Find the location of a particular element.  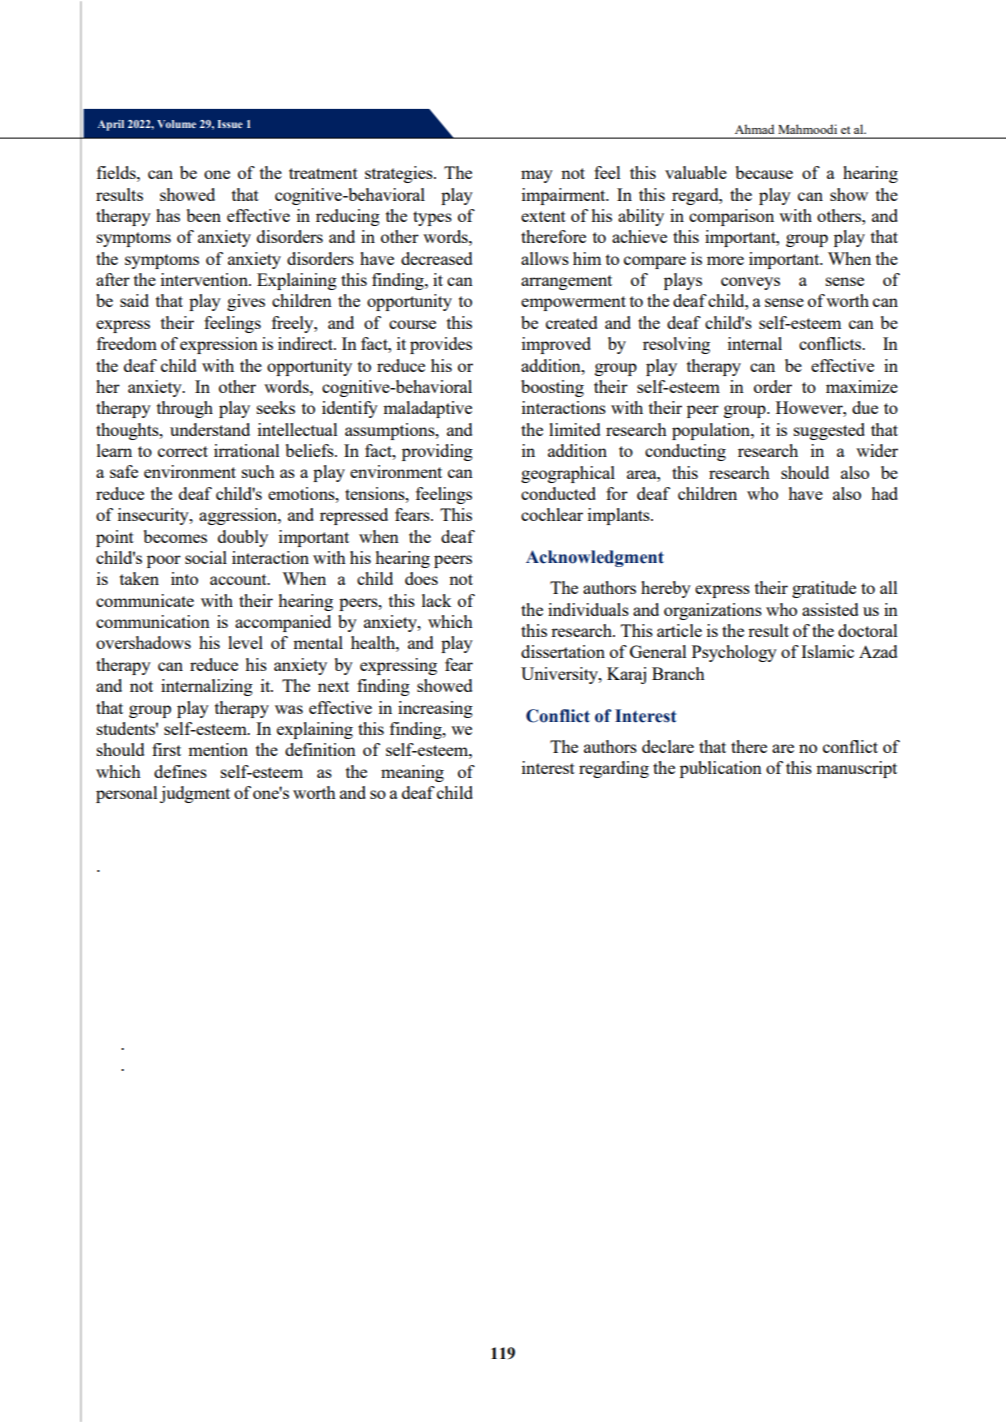

meaning is located at coordinates (412, 773).
